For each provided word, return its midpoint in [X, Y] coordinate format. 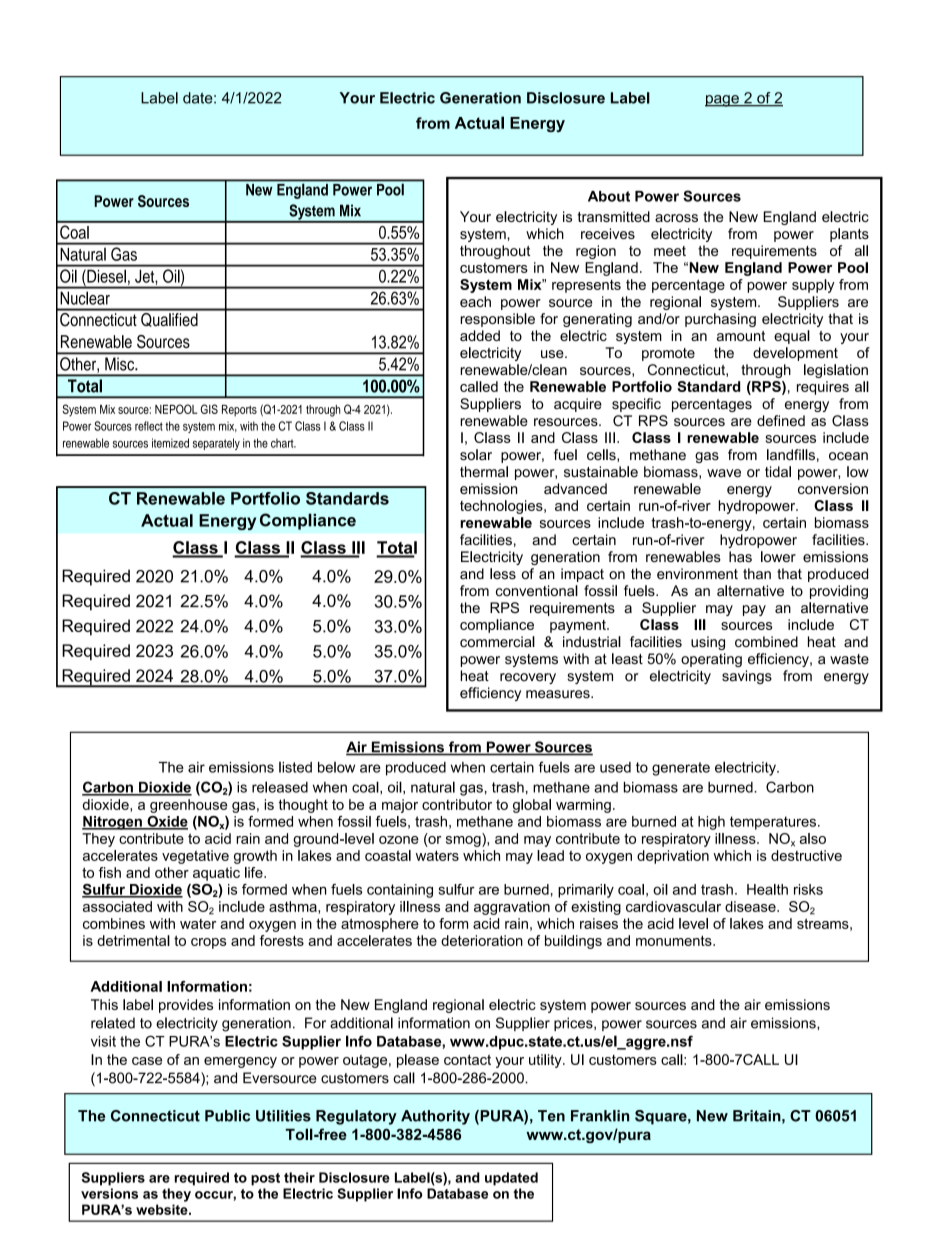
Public [227, 1116]
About [609, 196]
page [723, 101]
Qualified [169, 318]
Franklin [600, 1116]
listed [295, 767]
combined [766, 642]
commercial [497, 642]
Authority [435, 1117]
